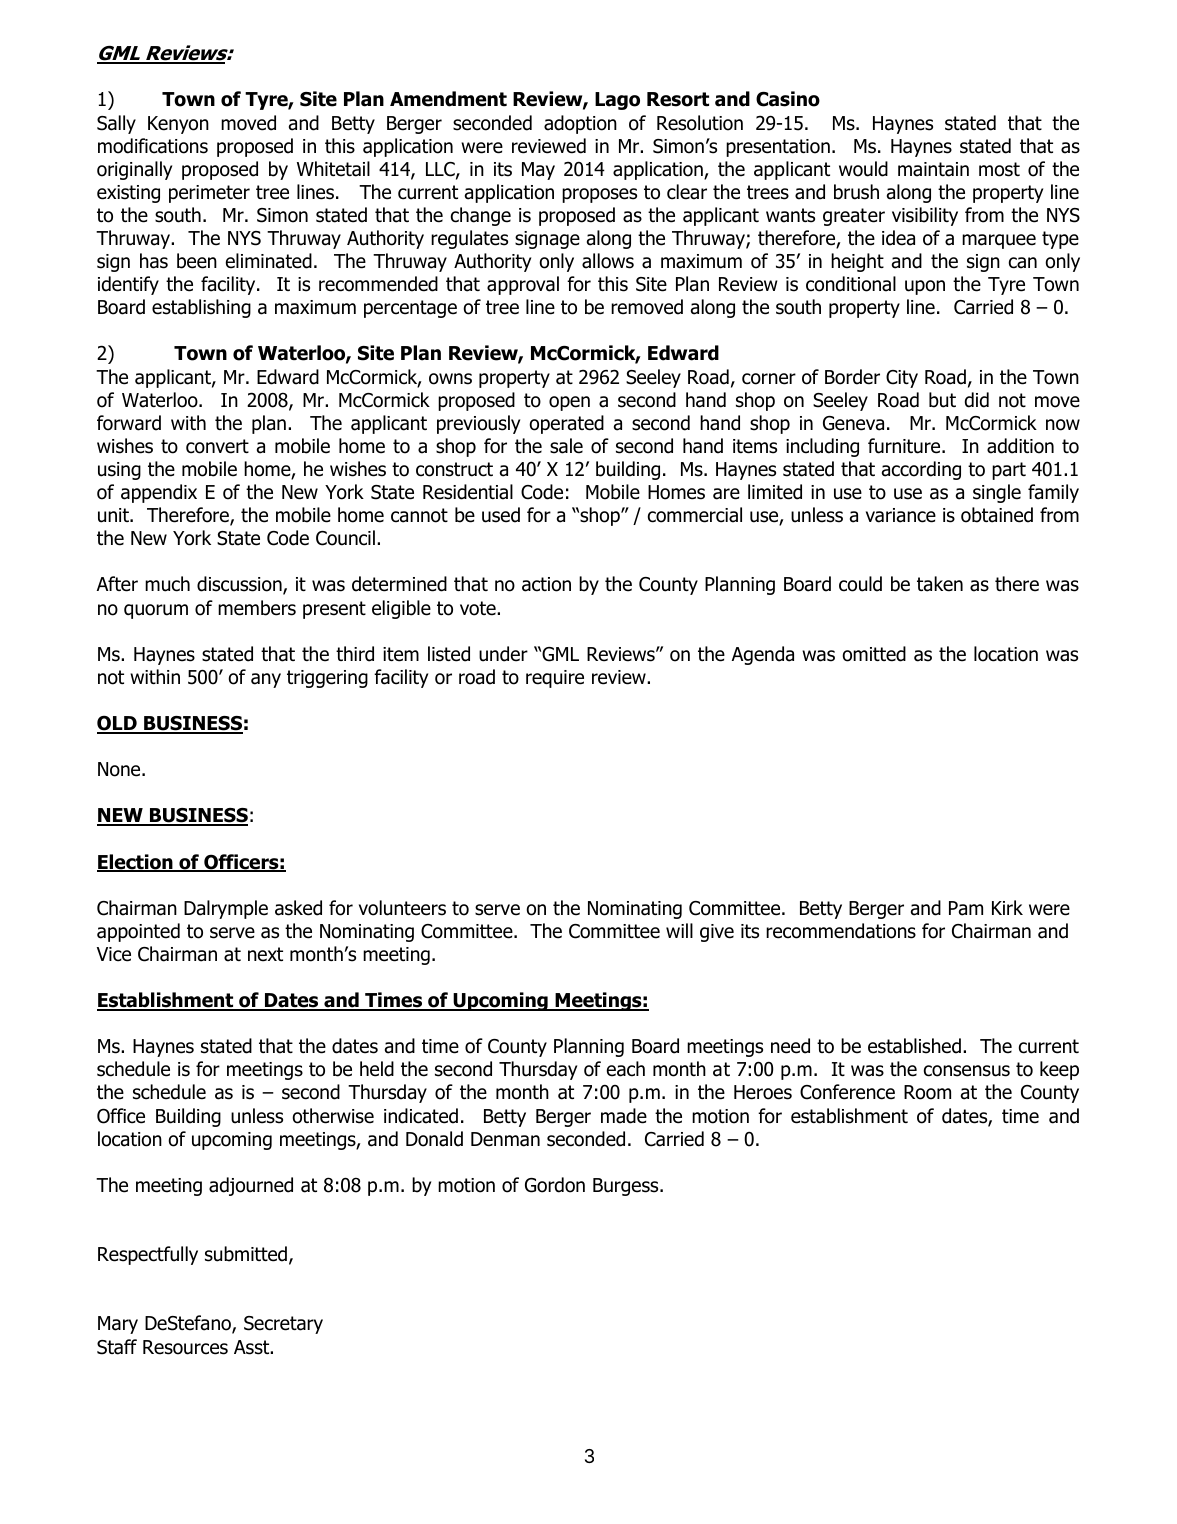  I want to click on Dalrymple, so click(226, 909).
